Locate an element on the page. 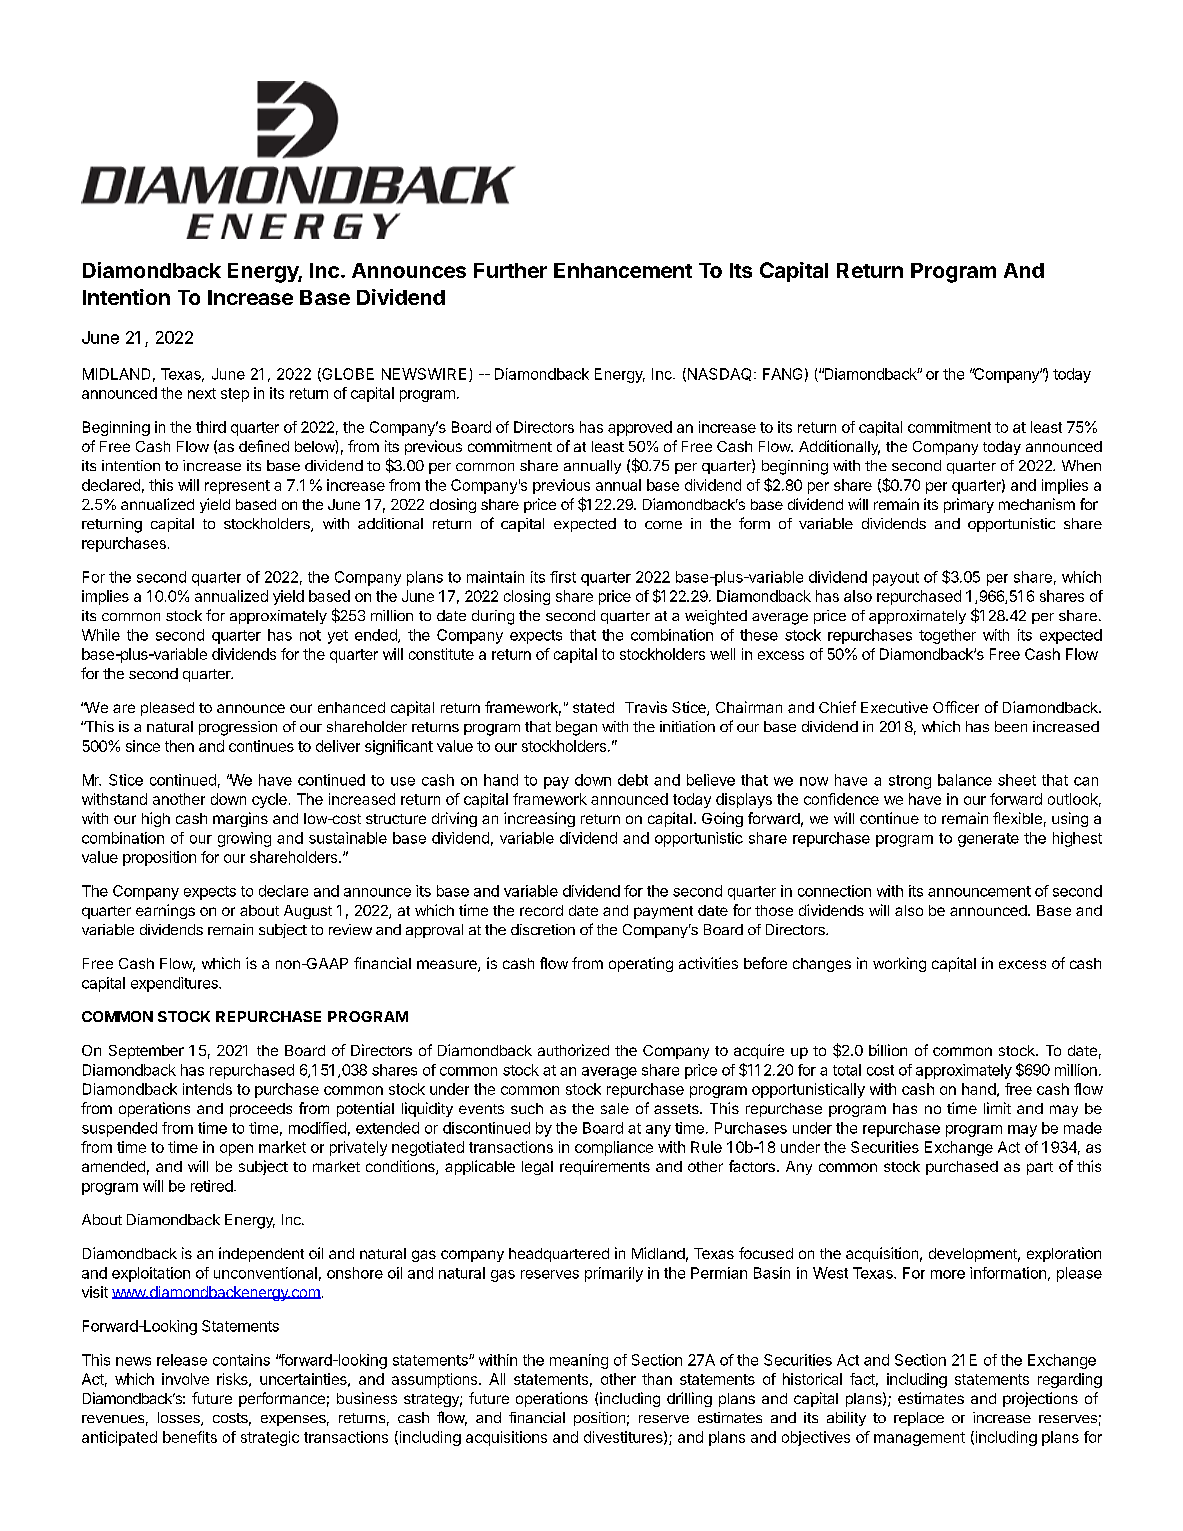  generate is located at coordinates (988, 840).
